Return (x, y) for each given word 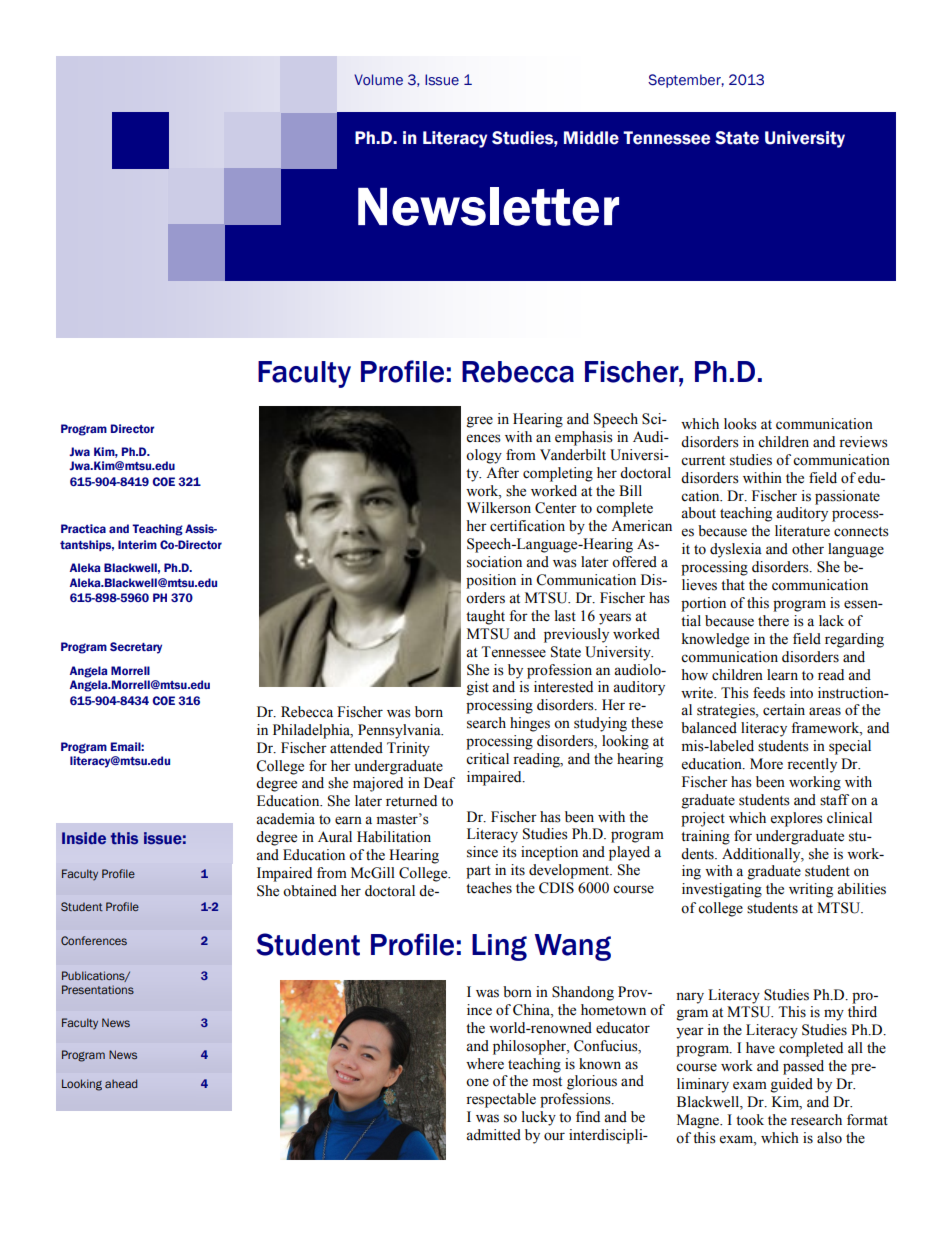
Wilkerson (499, 508)
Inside (84, 838)
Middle (591, 138)
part (478, 872)
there (773, 621)
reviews (863, 442)
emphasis (584, 438)
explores (797, 819)
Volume (378, 80)
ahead (121, 1083)
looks (740, 424)
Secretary (136, 648)
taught (485, 617)
